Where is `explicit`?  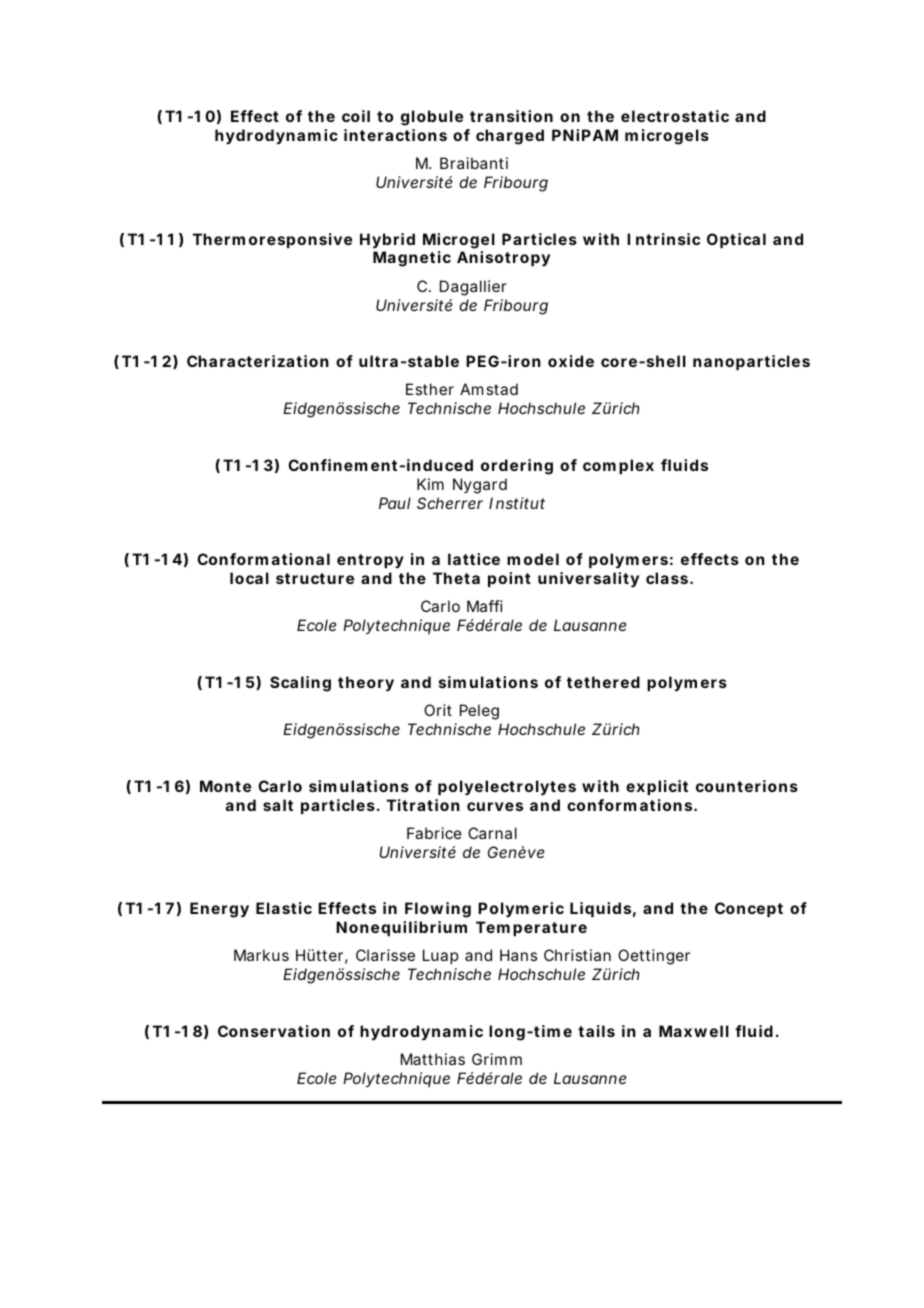 explicit is located at coordinates (657, 787).
